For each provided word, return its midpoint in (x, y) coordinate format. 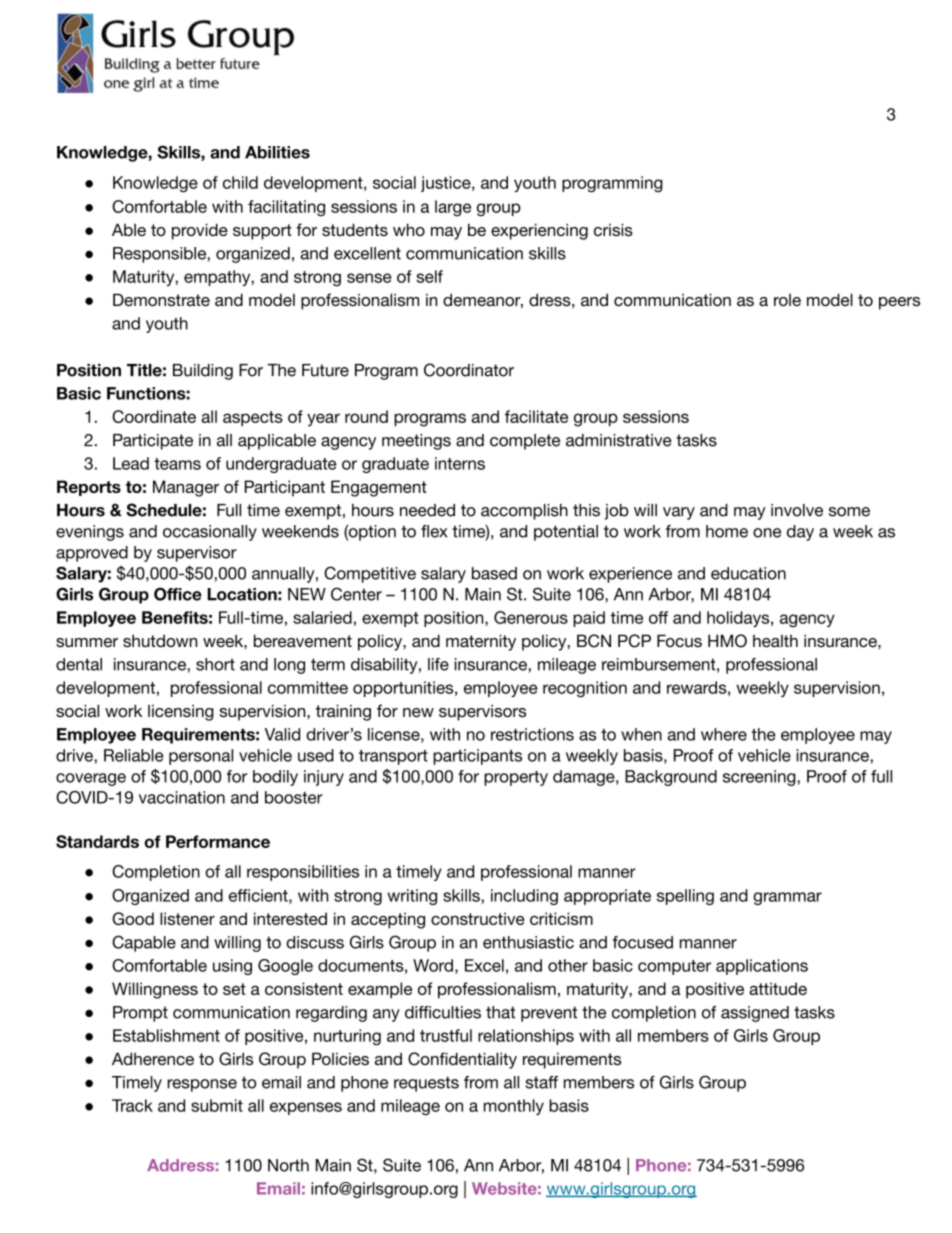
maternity (481, 642)
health (775, 641)
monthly (514, 1107)
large (453, 208)
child (240, 182)
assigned (755, 1014)
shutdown (160, 641)
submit (217, 1105)
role (787, 300)
